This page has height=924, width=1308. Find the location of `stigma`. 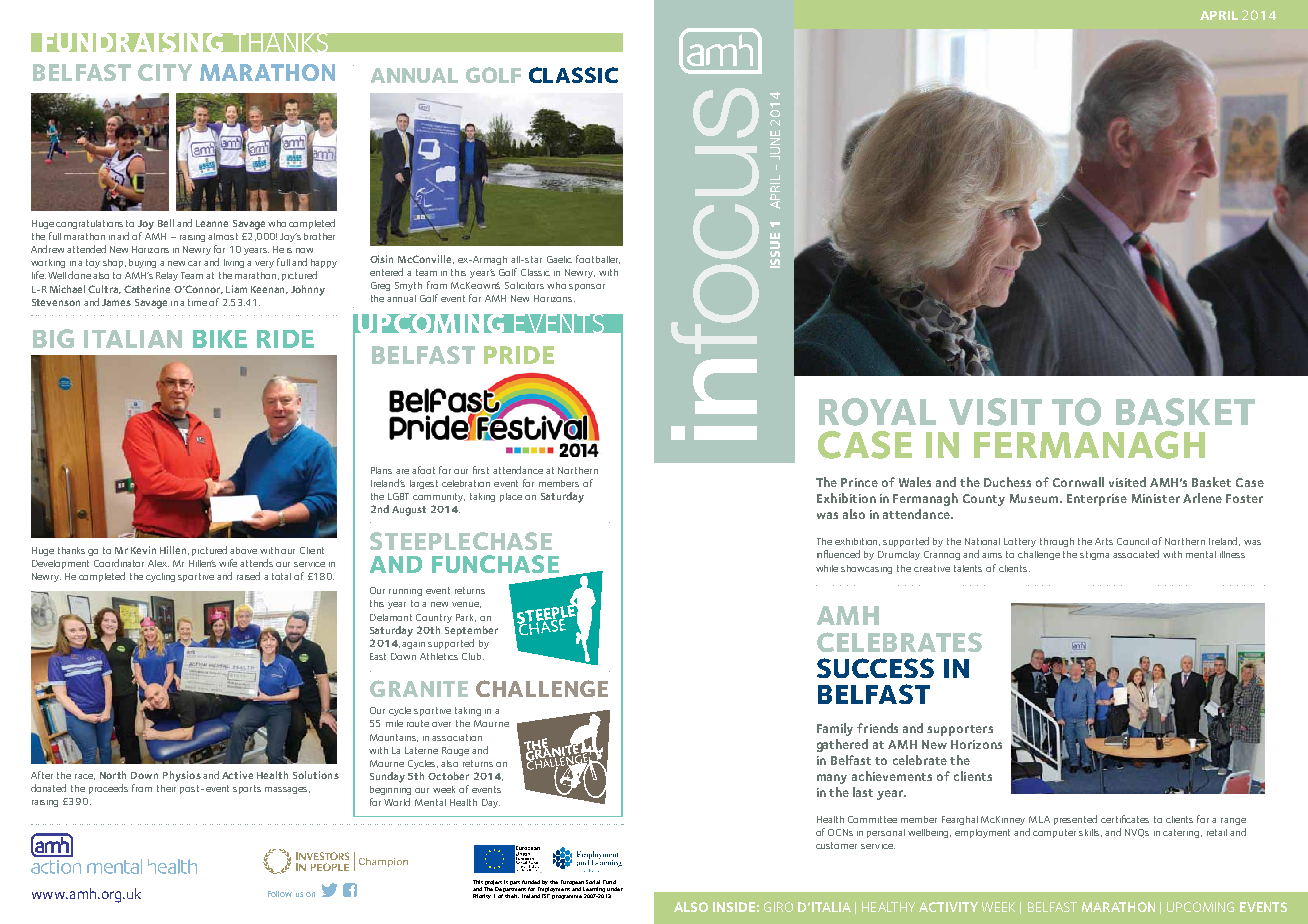

stigma is located at coordinates (1094, 555).
